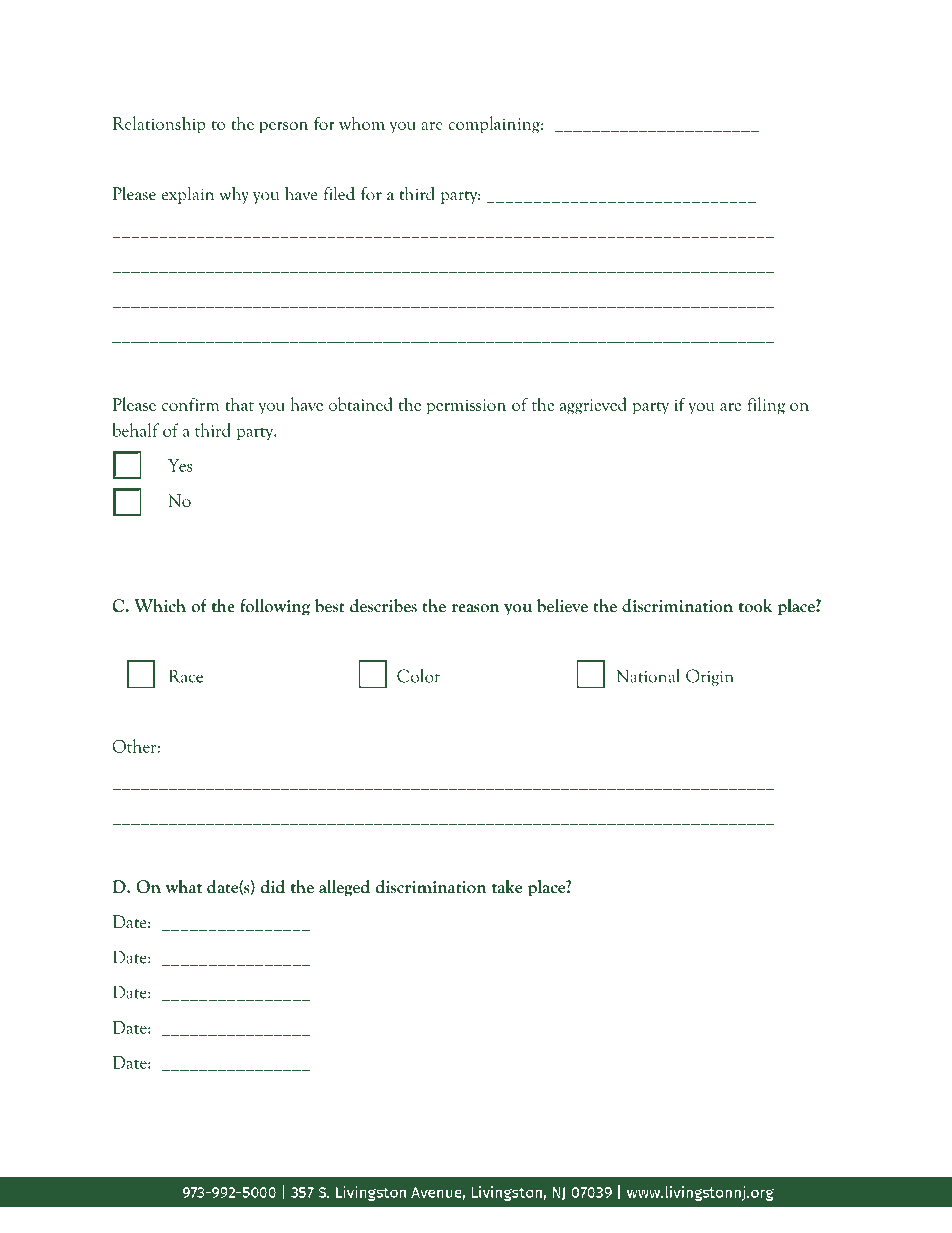 Image resolution: width=952 pixels, height=1233 pixels. What do you see at coordinates (159, 125) in the screenshot?
I see `Relationship` at bounding box center [159, 125].
